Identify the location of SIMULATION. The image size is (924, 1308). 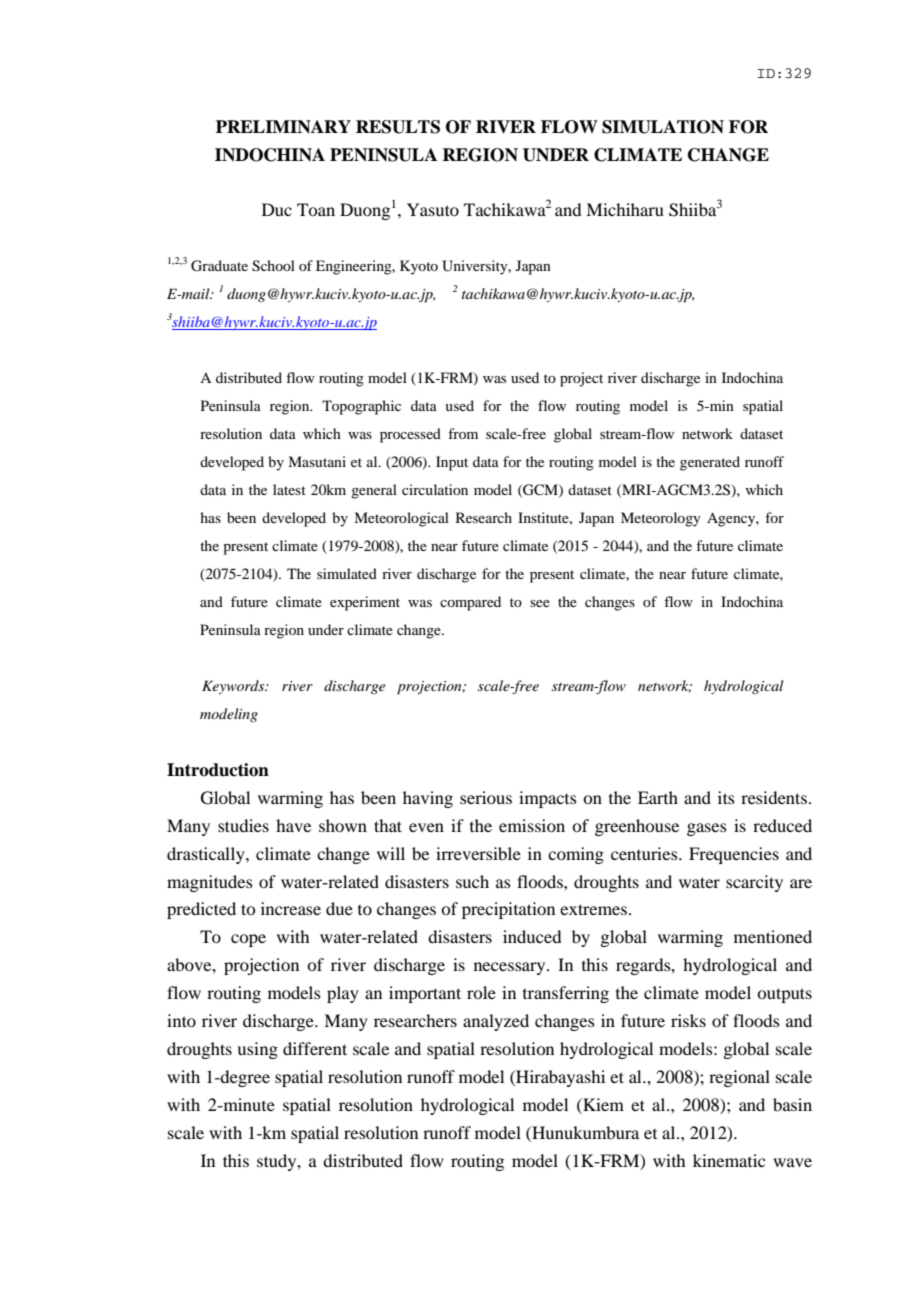
(663, 127).
